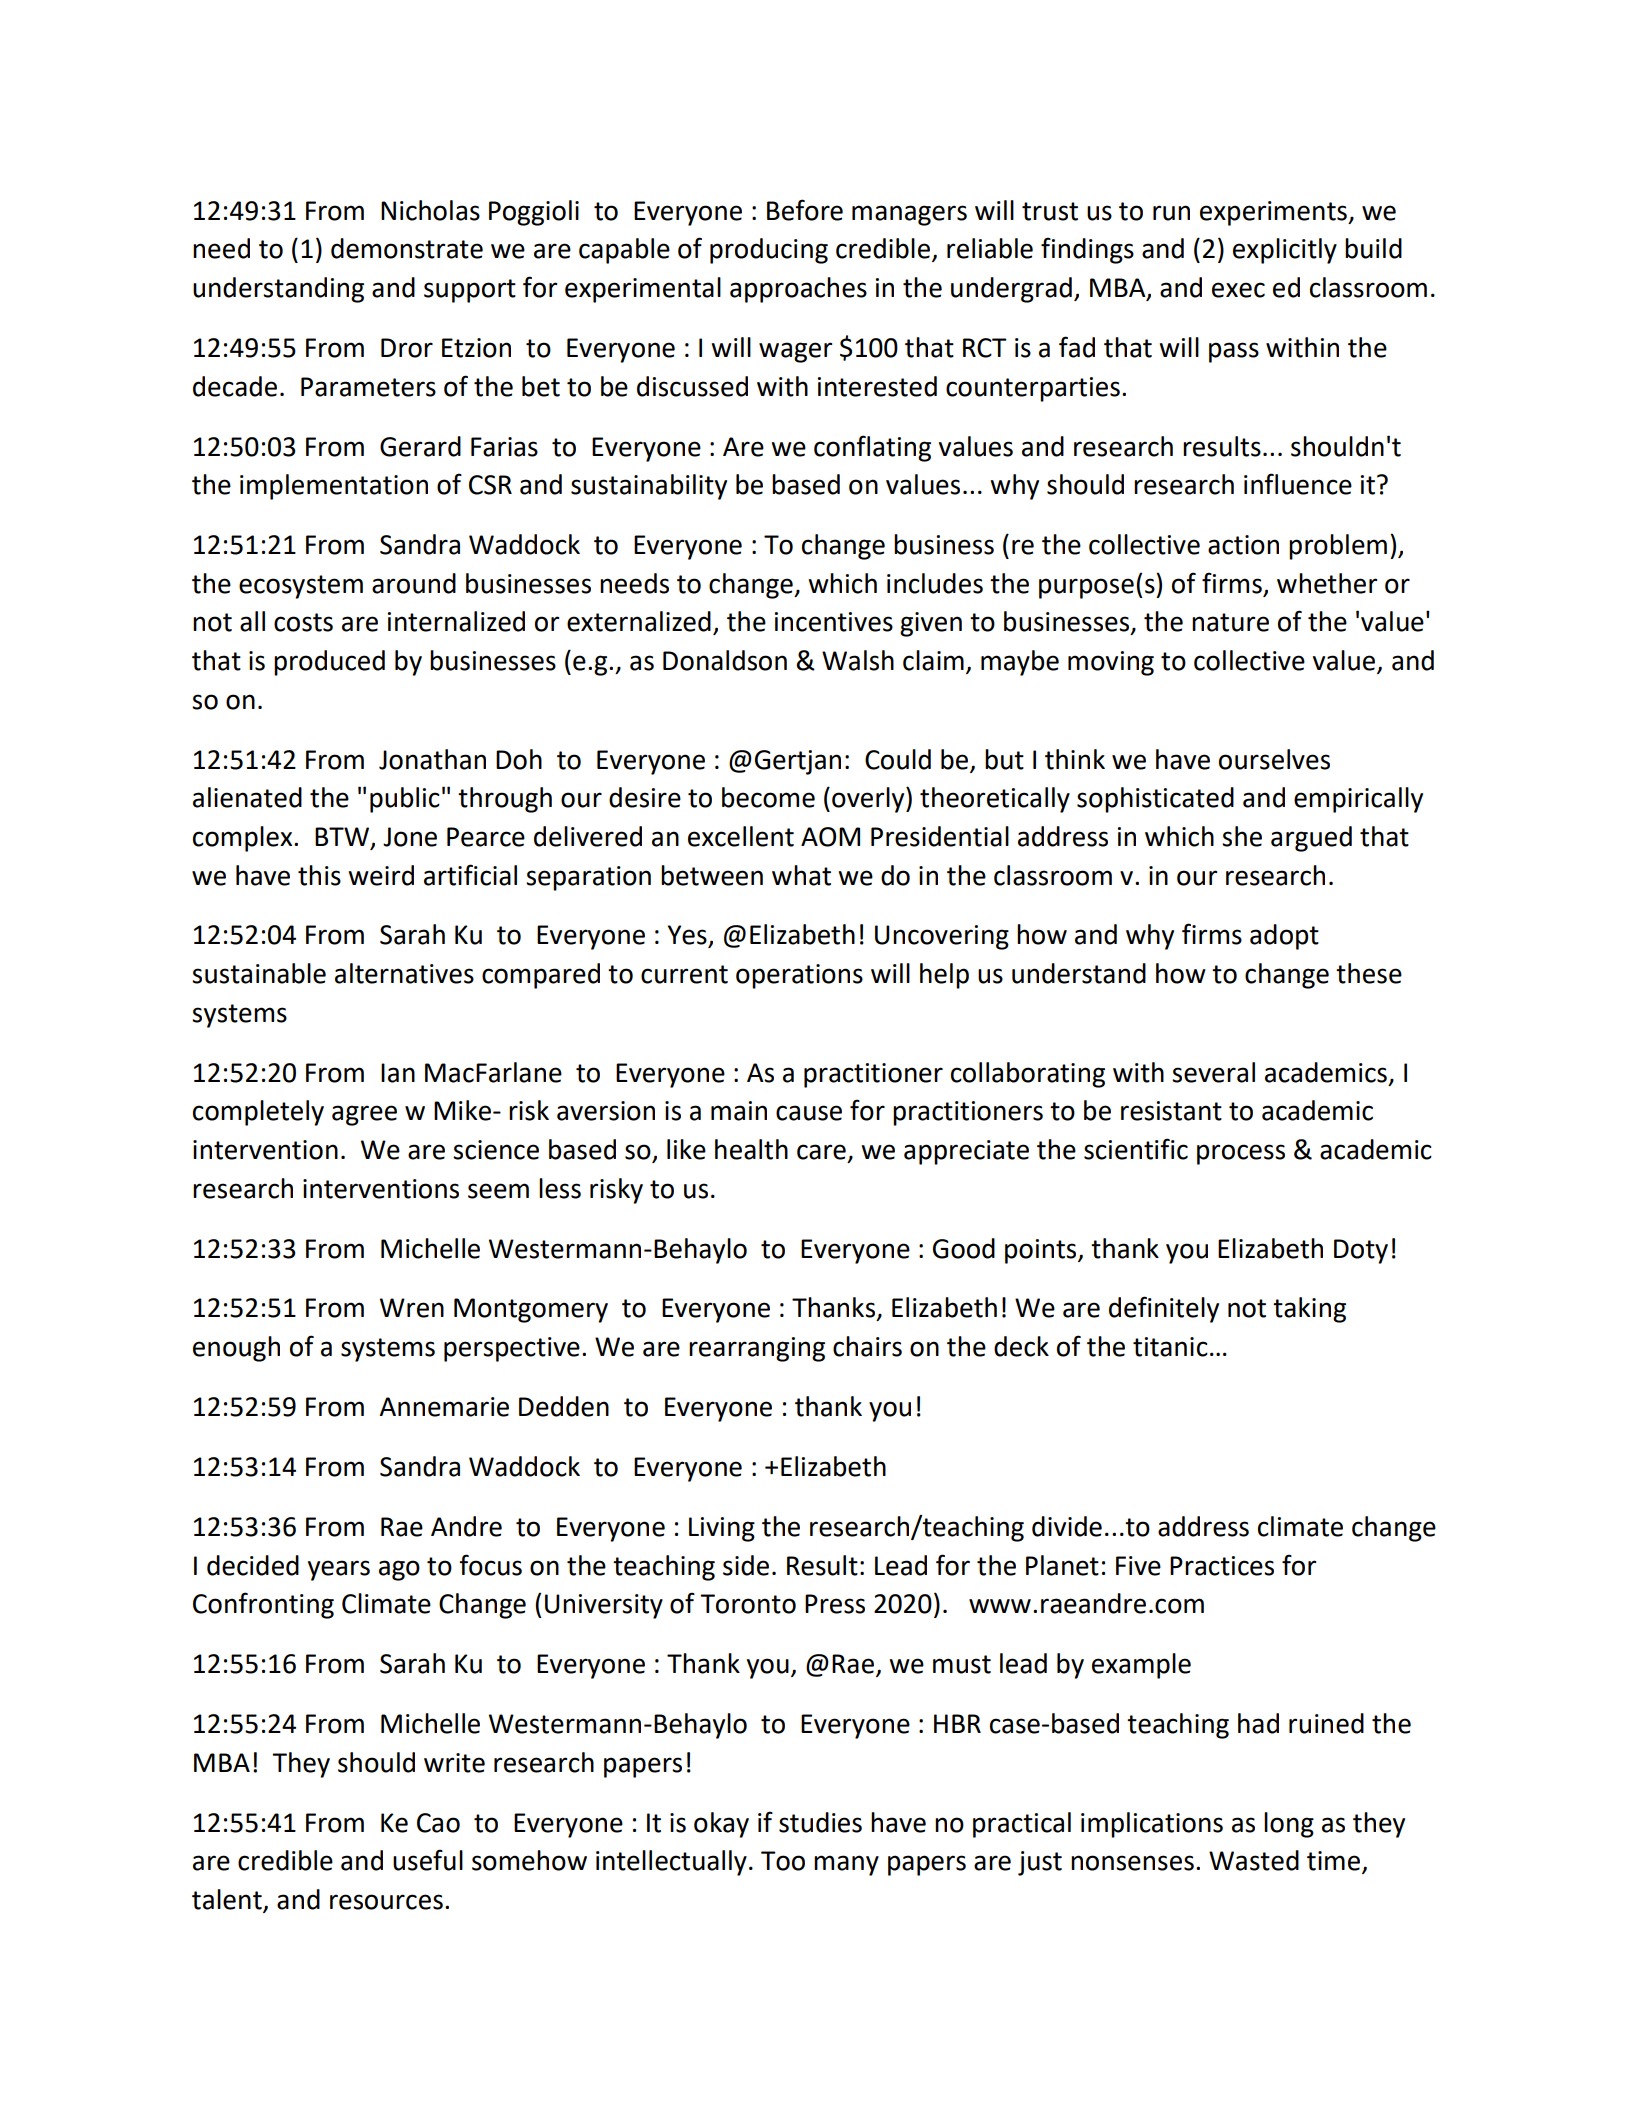  What do you see at coordinates (412, 1308) in the screenshot?
I see `Wren` at bounding box center [412, 1308].
